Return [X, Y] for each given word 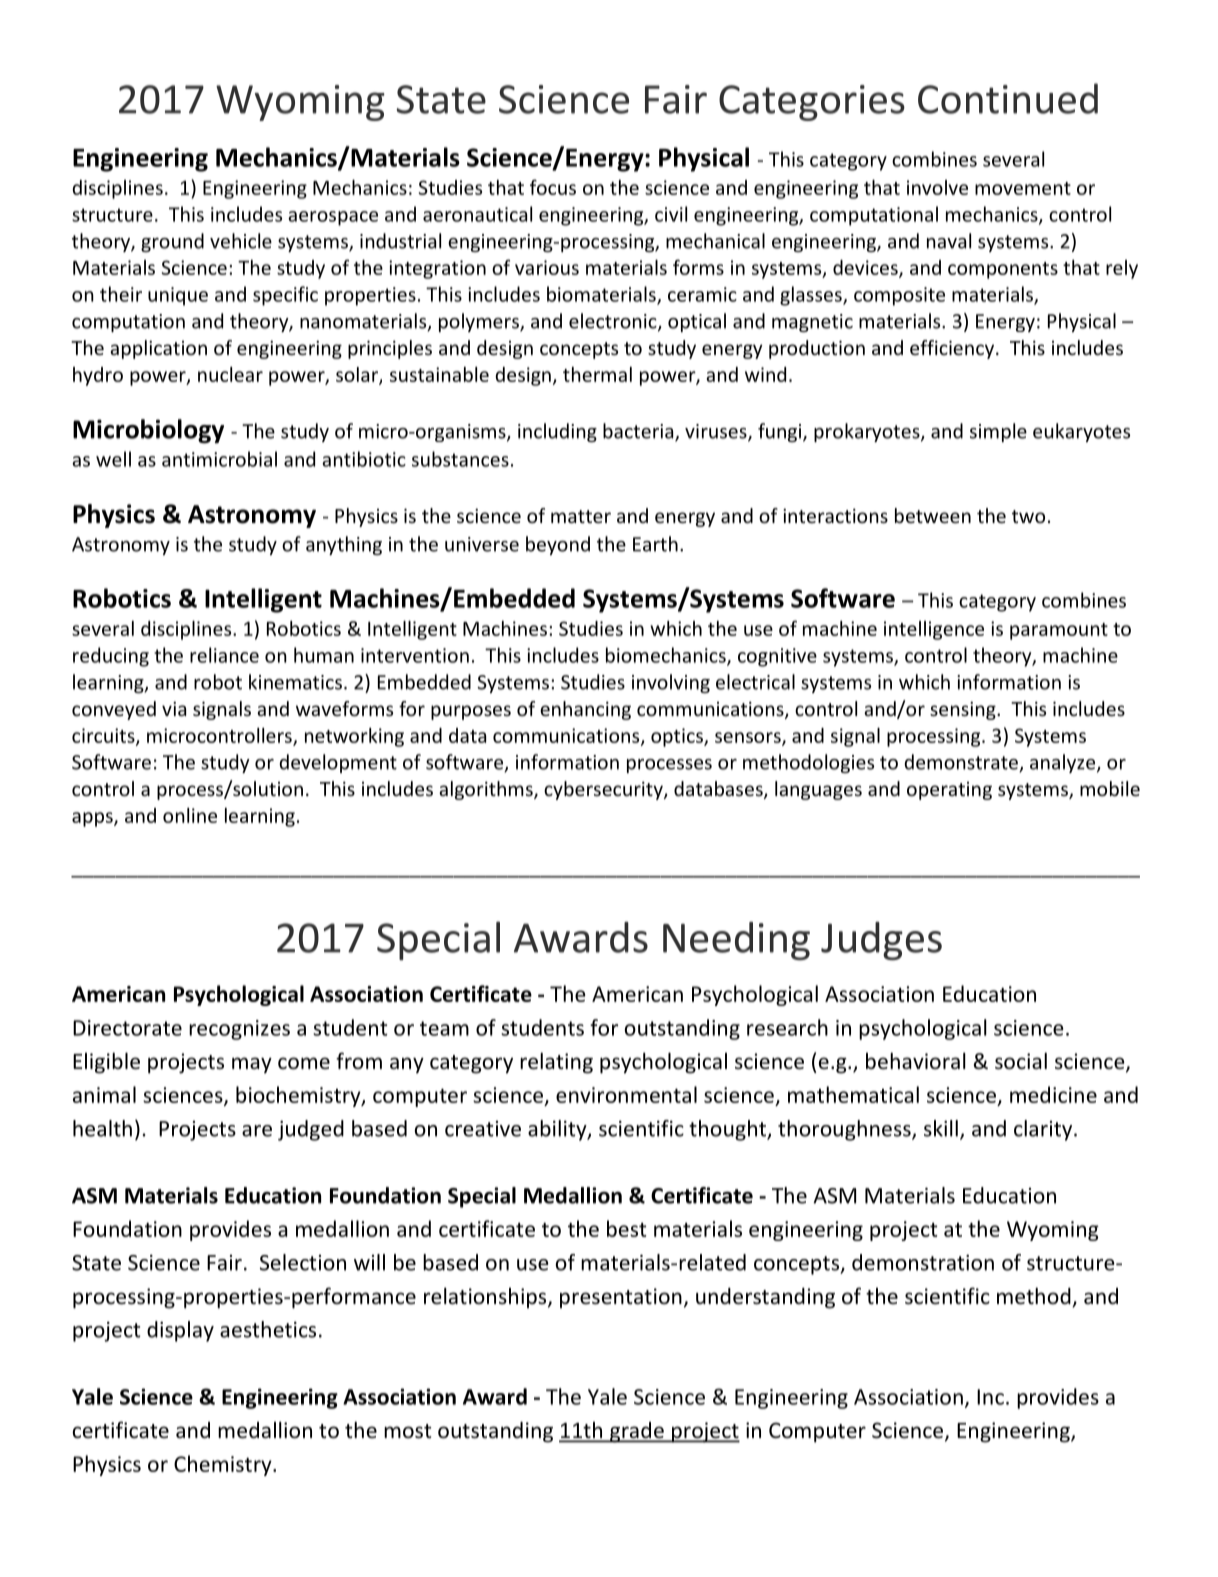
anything [344, 545]
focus [553, 187]
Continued [1008, 98]
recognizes [239, 1030]
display [180, 1331]
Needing [736, 941]
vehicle [241, 241]
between [933, 515]
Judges [881, 941]
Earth [655, 544]
